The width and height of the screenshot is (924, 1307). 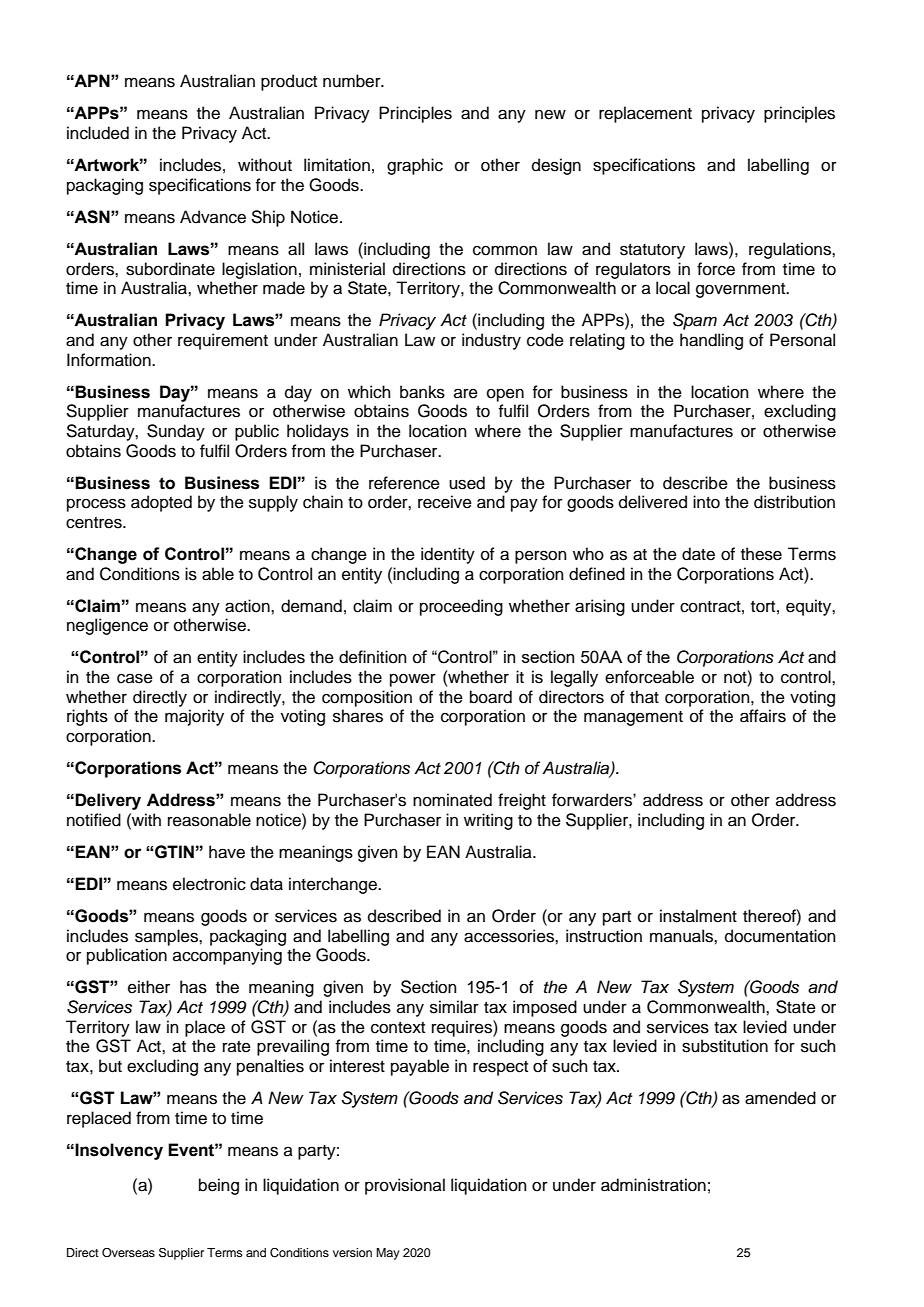 What do you see at coordinates (413, 680) in the screenshot?
I see `power` at bounding box center [413, 680].
